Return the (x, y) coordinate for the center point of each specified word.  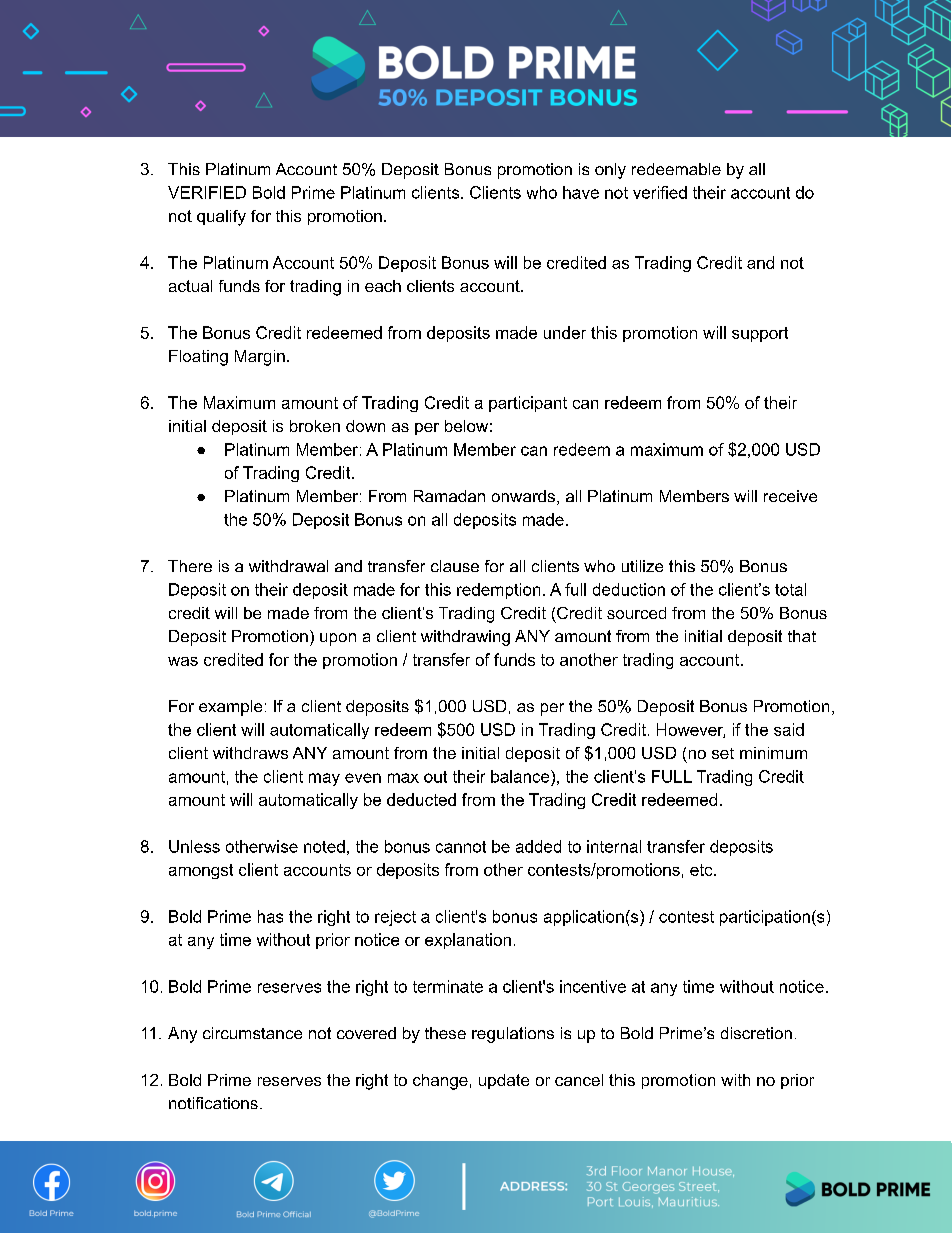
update (504, 1081)
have (581, 192)
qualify (221, 218)
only (610, 171)
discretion (756, 1033)
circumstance (252, 1033)
